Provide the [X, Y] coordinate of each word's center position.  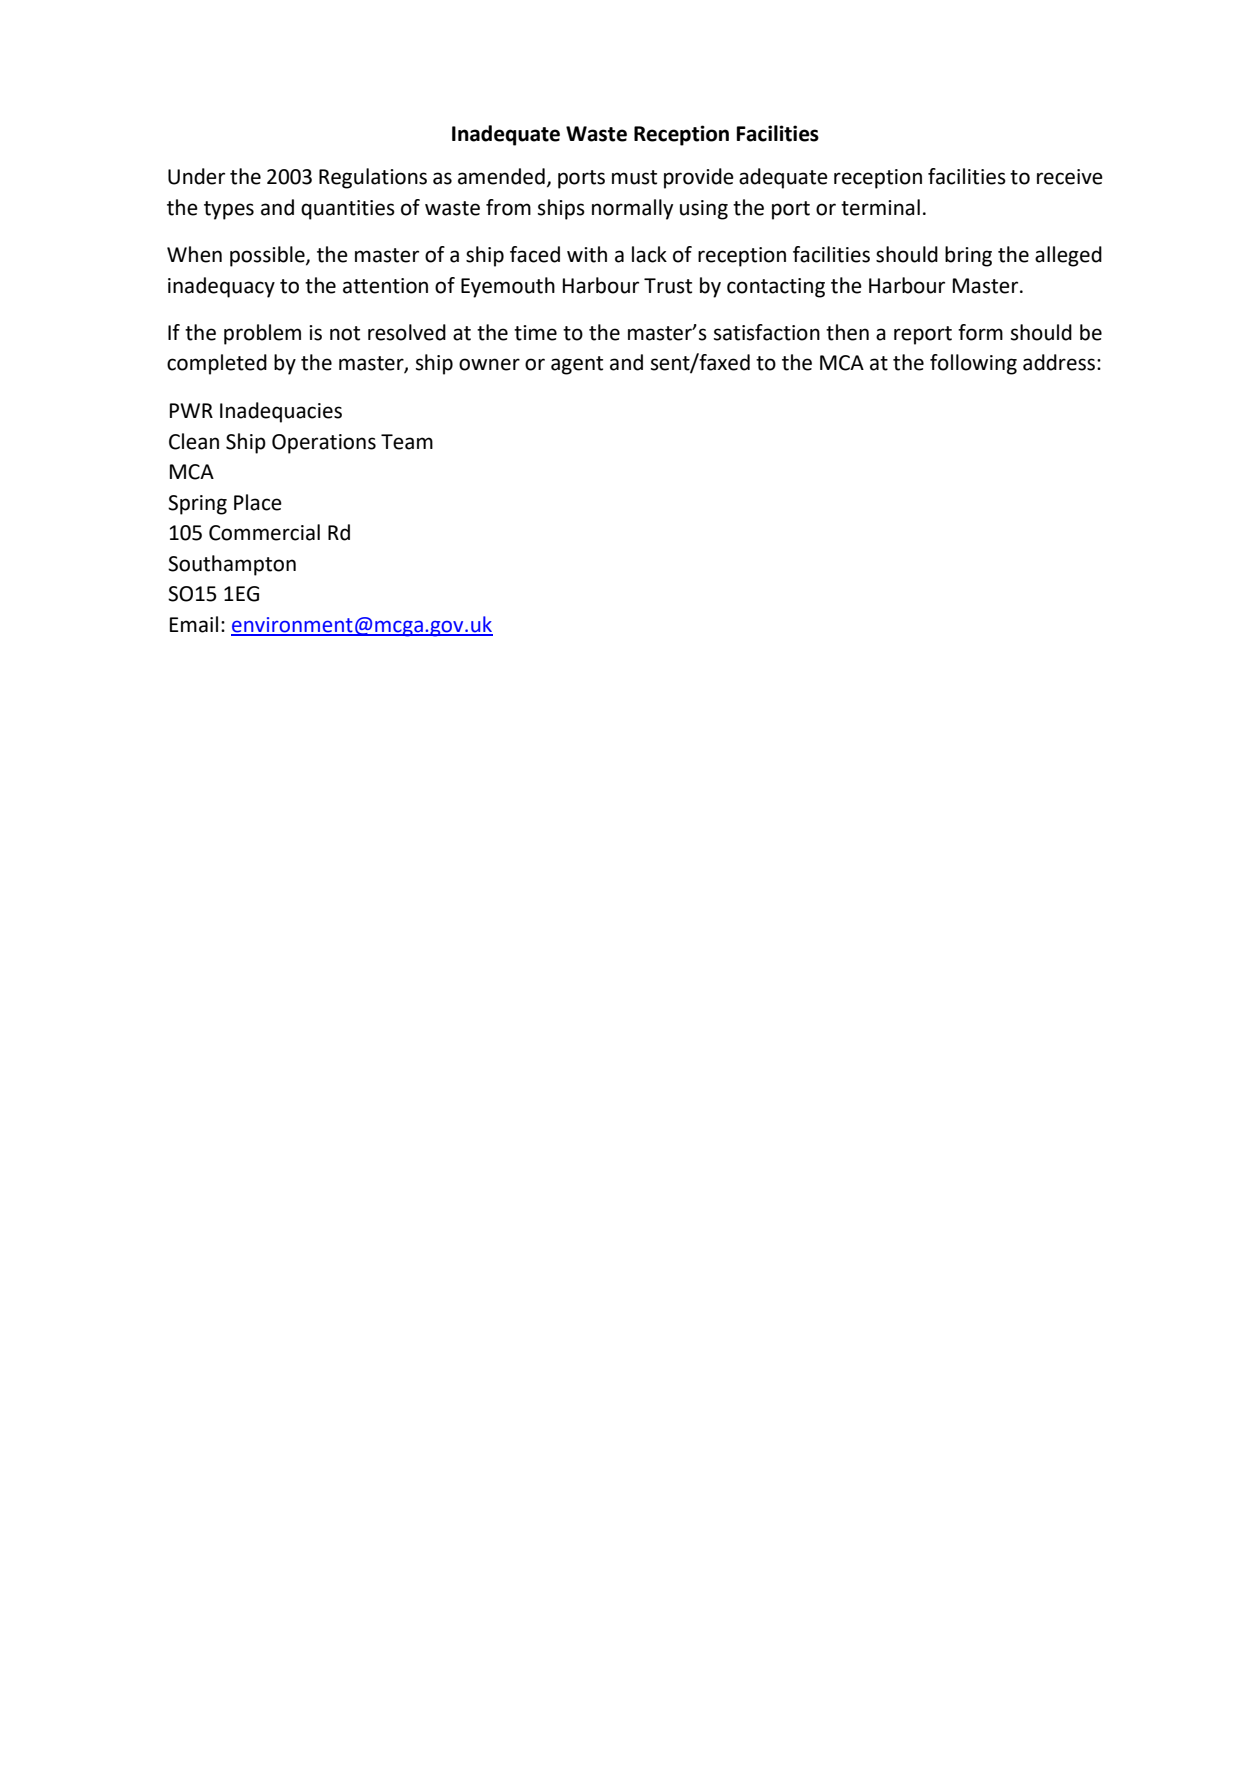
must [634, 177]
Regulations [373, 178]
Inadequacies [281, 412]
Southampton [232, 565]
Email [194, 624]
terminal [880, 207]
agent [577, 365]
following [973, 364]
